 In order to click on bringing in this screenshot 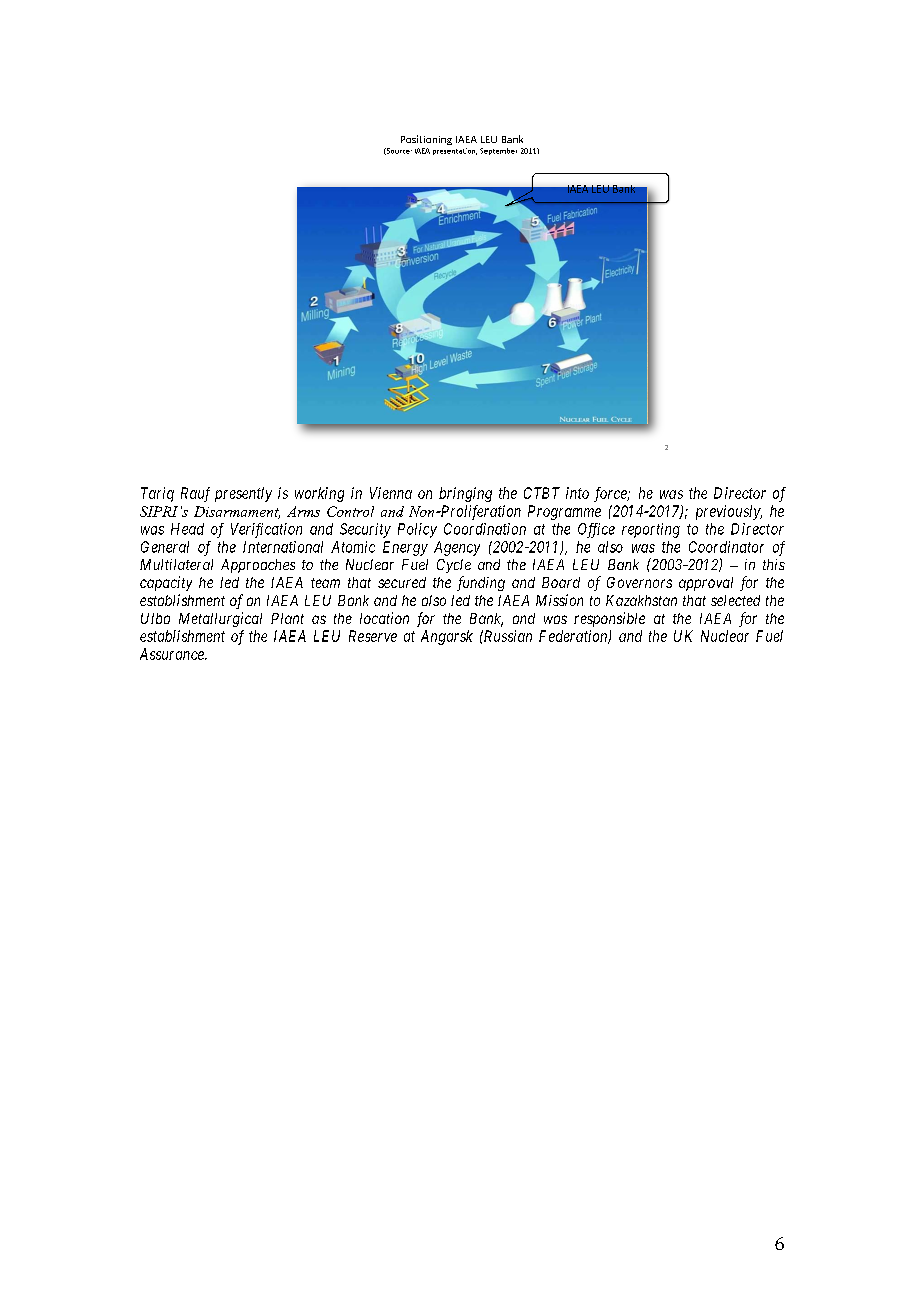, I will do `click(465, 494)`.
